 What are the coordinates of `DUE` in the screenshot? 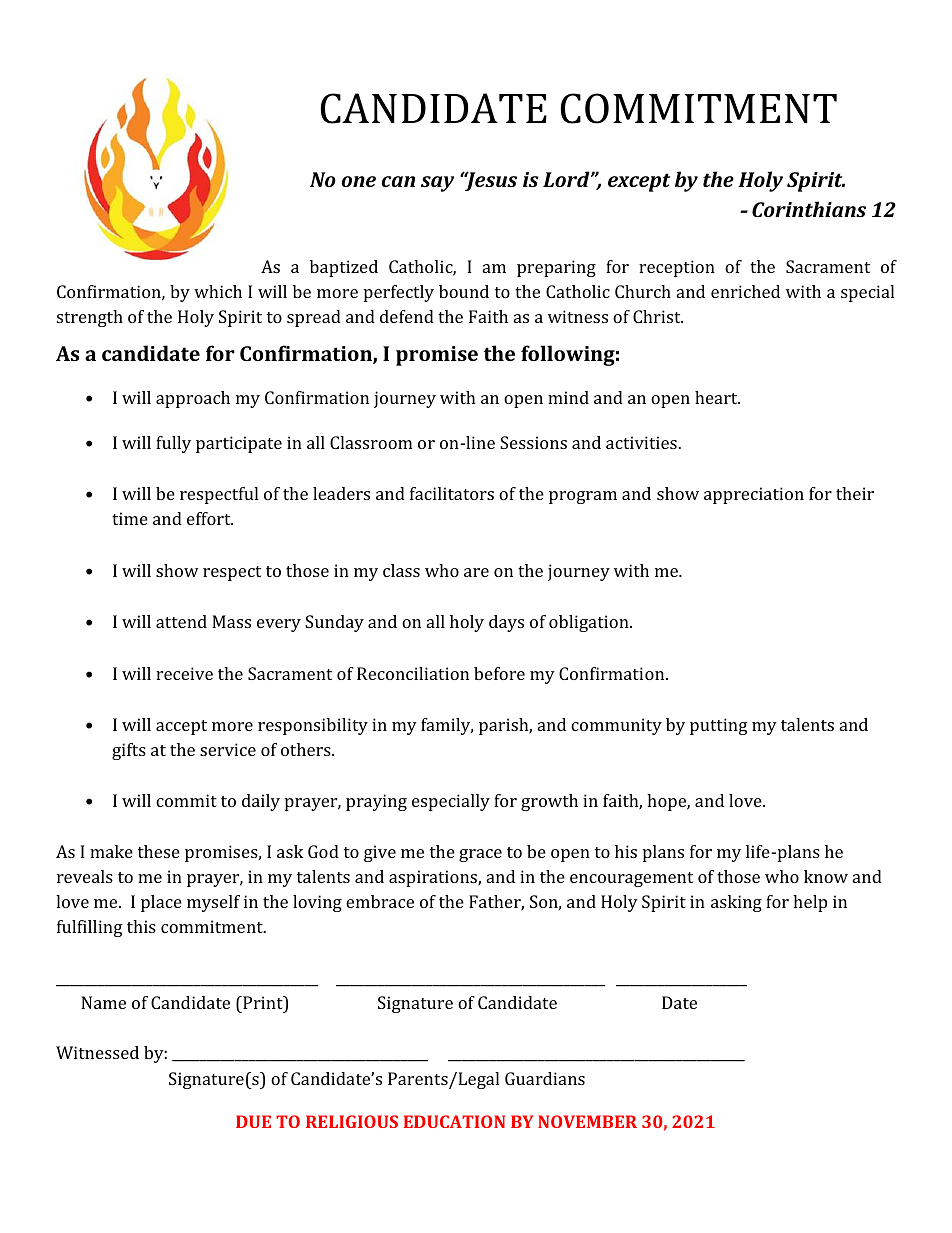 It's located at (253, 1121).
